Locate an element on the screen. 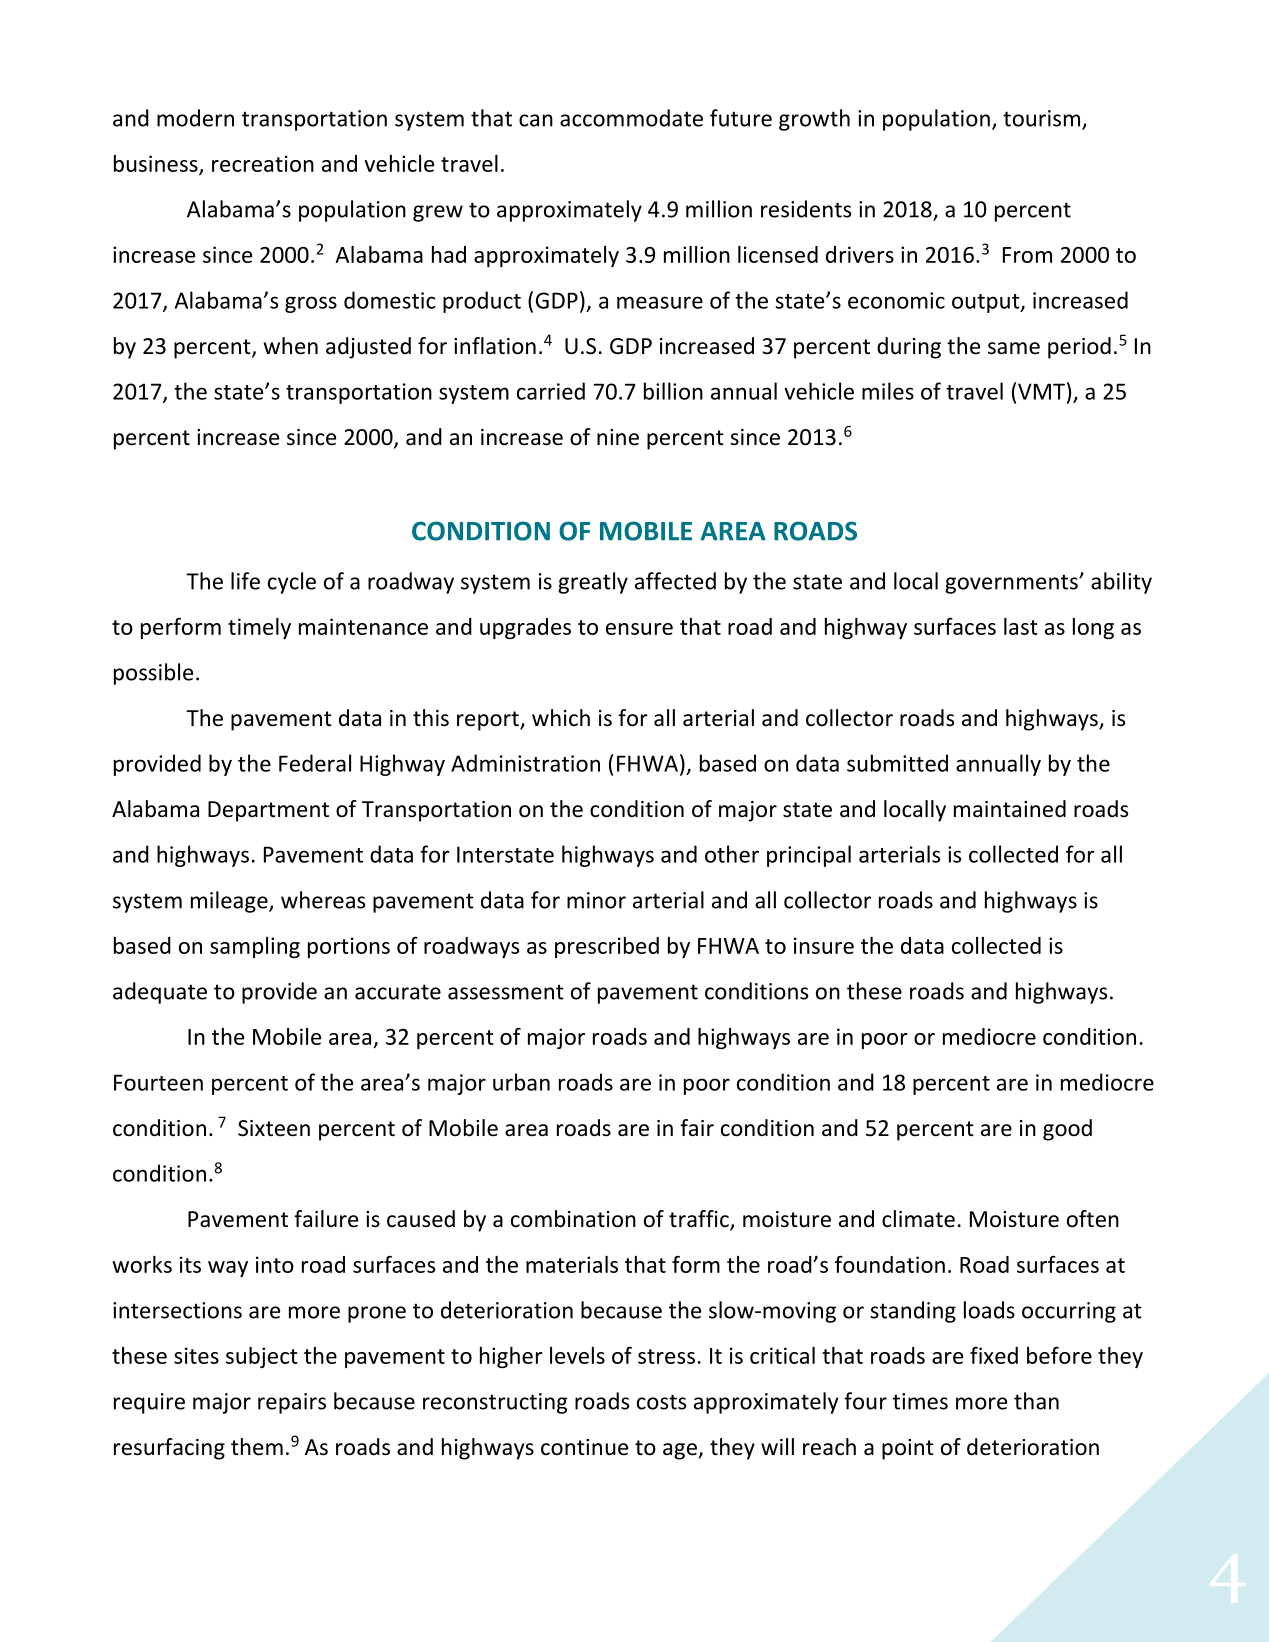 The height and width of the screenshot is (1642, 1269). Department is located at coordinates (268, 811).
